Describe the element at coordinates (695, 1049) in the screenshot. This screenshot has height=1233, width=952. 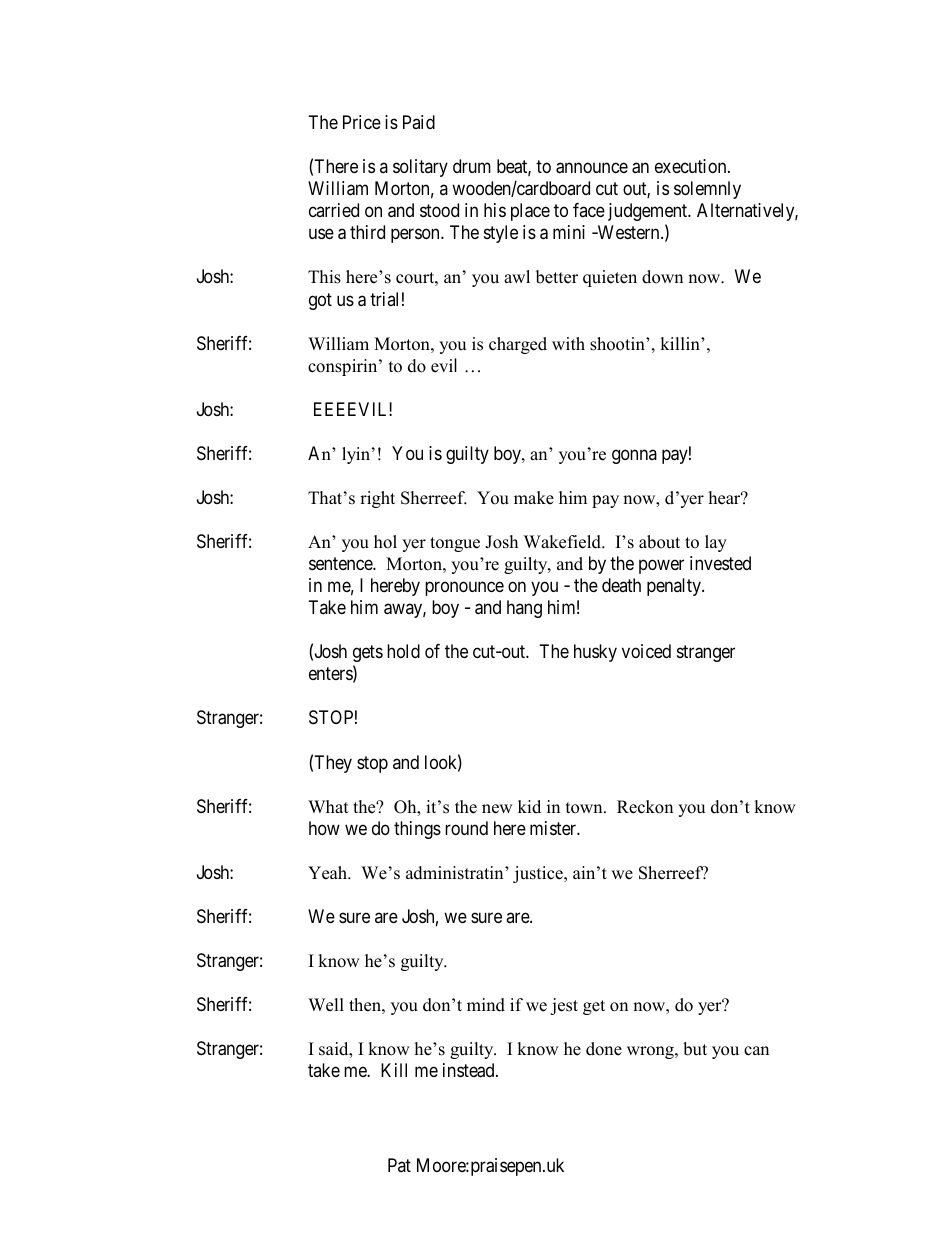
I see `but` at that location.
